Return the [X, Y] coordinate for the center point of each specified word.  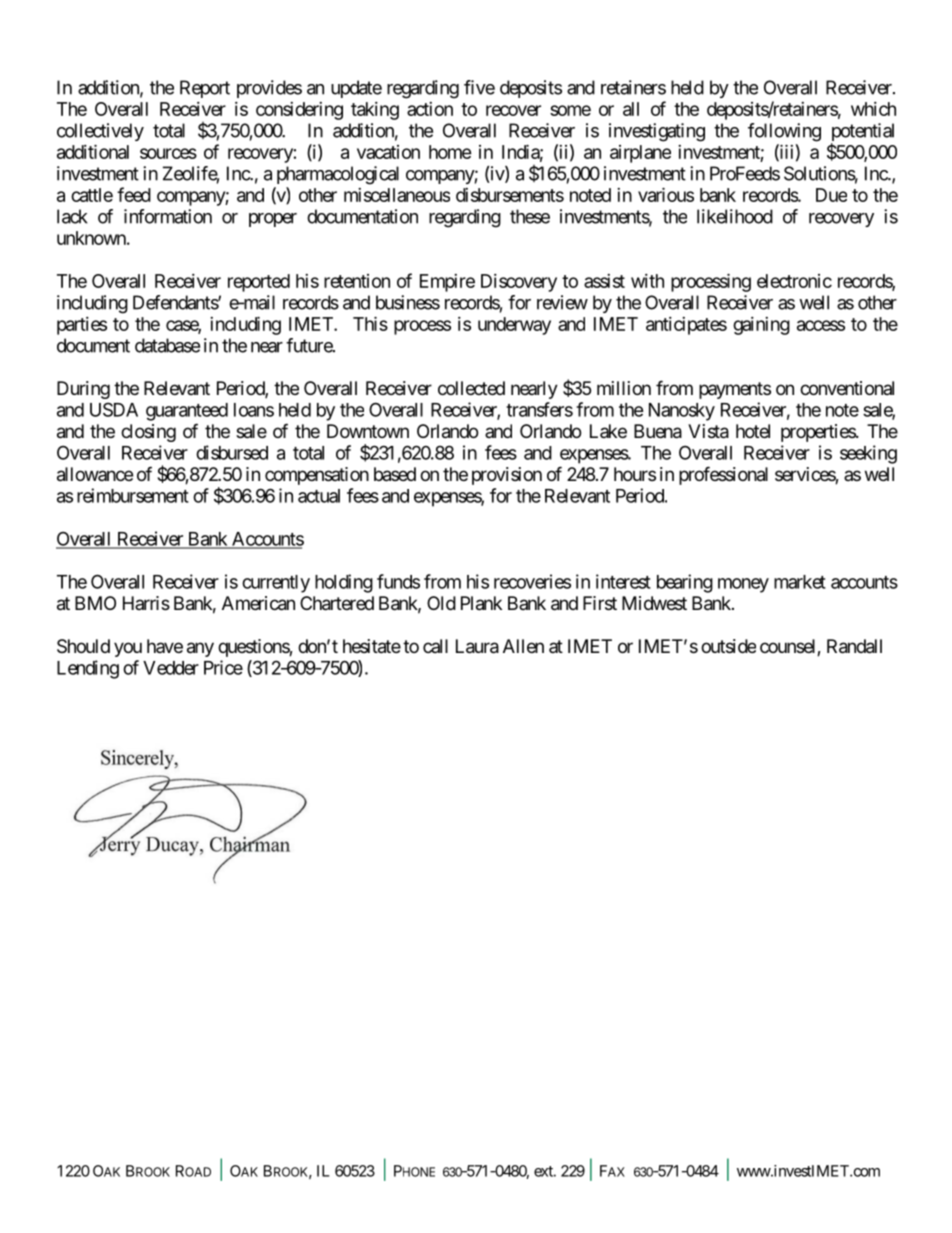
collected [471, 388]
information [168, 216]
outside [728, 646]
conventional [847, 388]
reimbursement [133, 495]
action [430, 109]
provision [507, 476]
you [128, 649]
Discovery [519, 283]
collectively [100, 132]
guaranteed [187, 412]
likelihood [735, 216]
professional [723, 475]
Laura [477, 646]
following [784, 132]
